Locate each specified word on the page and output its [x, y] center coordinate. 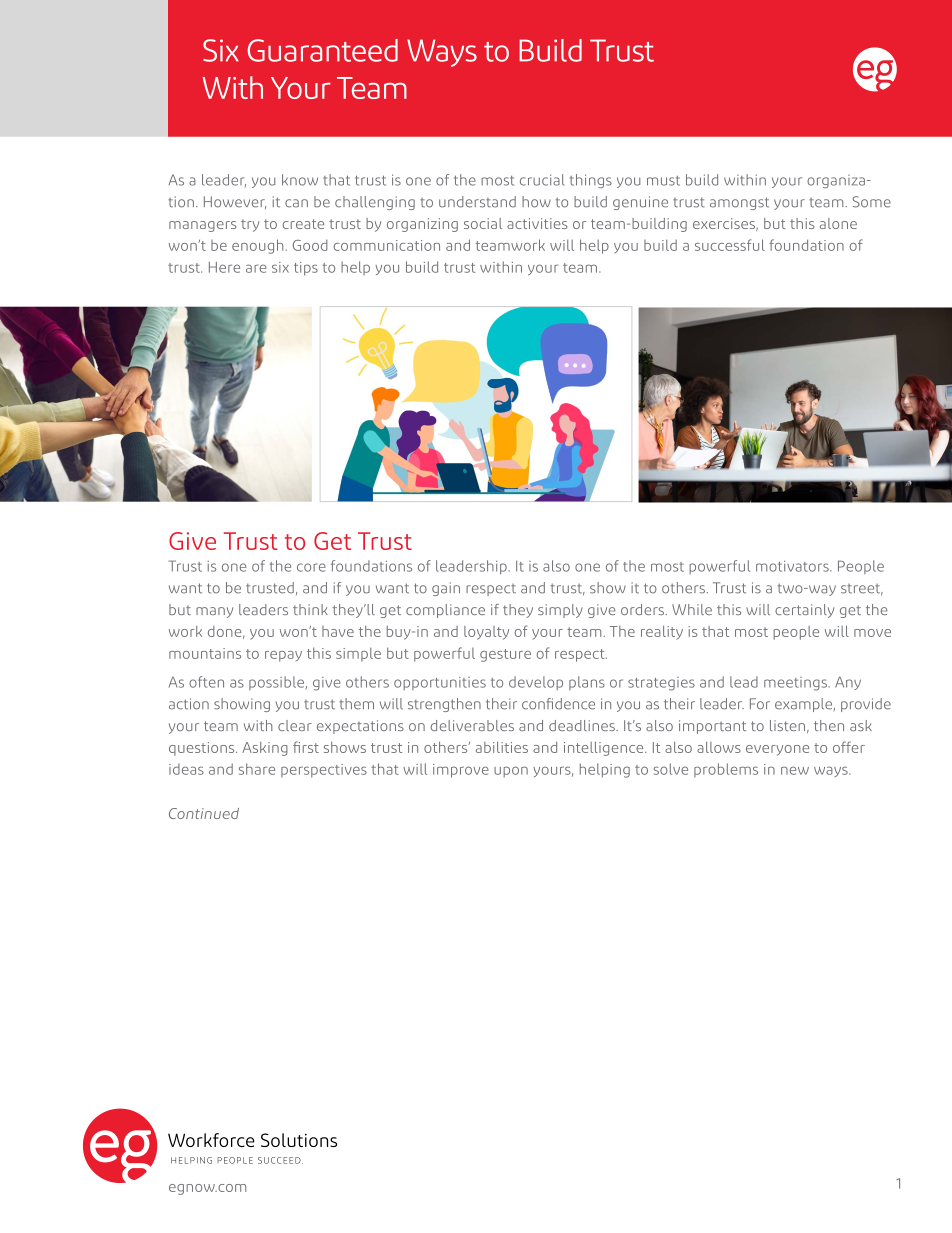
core [311, 567]
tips [306, 269]
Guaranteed [322, 50]
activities [537, 223]
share [257, 769]
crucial [542, 180]
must [663, 181]
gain [446, 589]
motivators [793, 566]
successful [730, 245]
